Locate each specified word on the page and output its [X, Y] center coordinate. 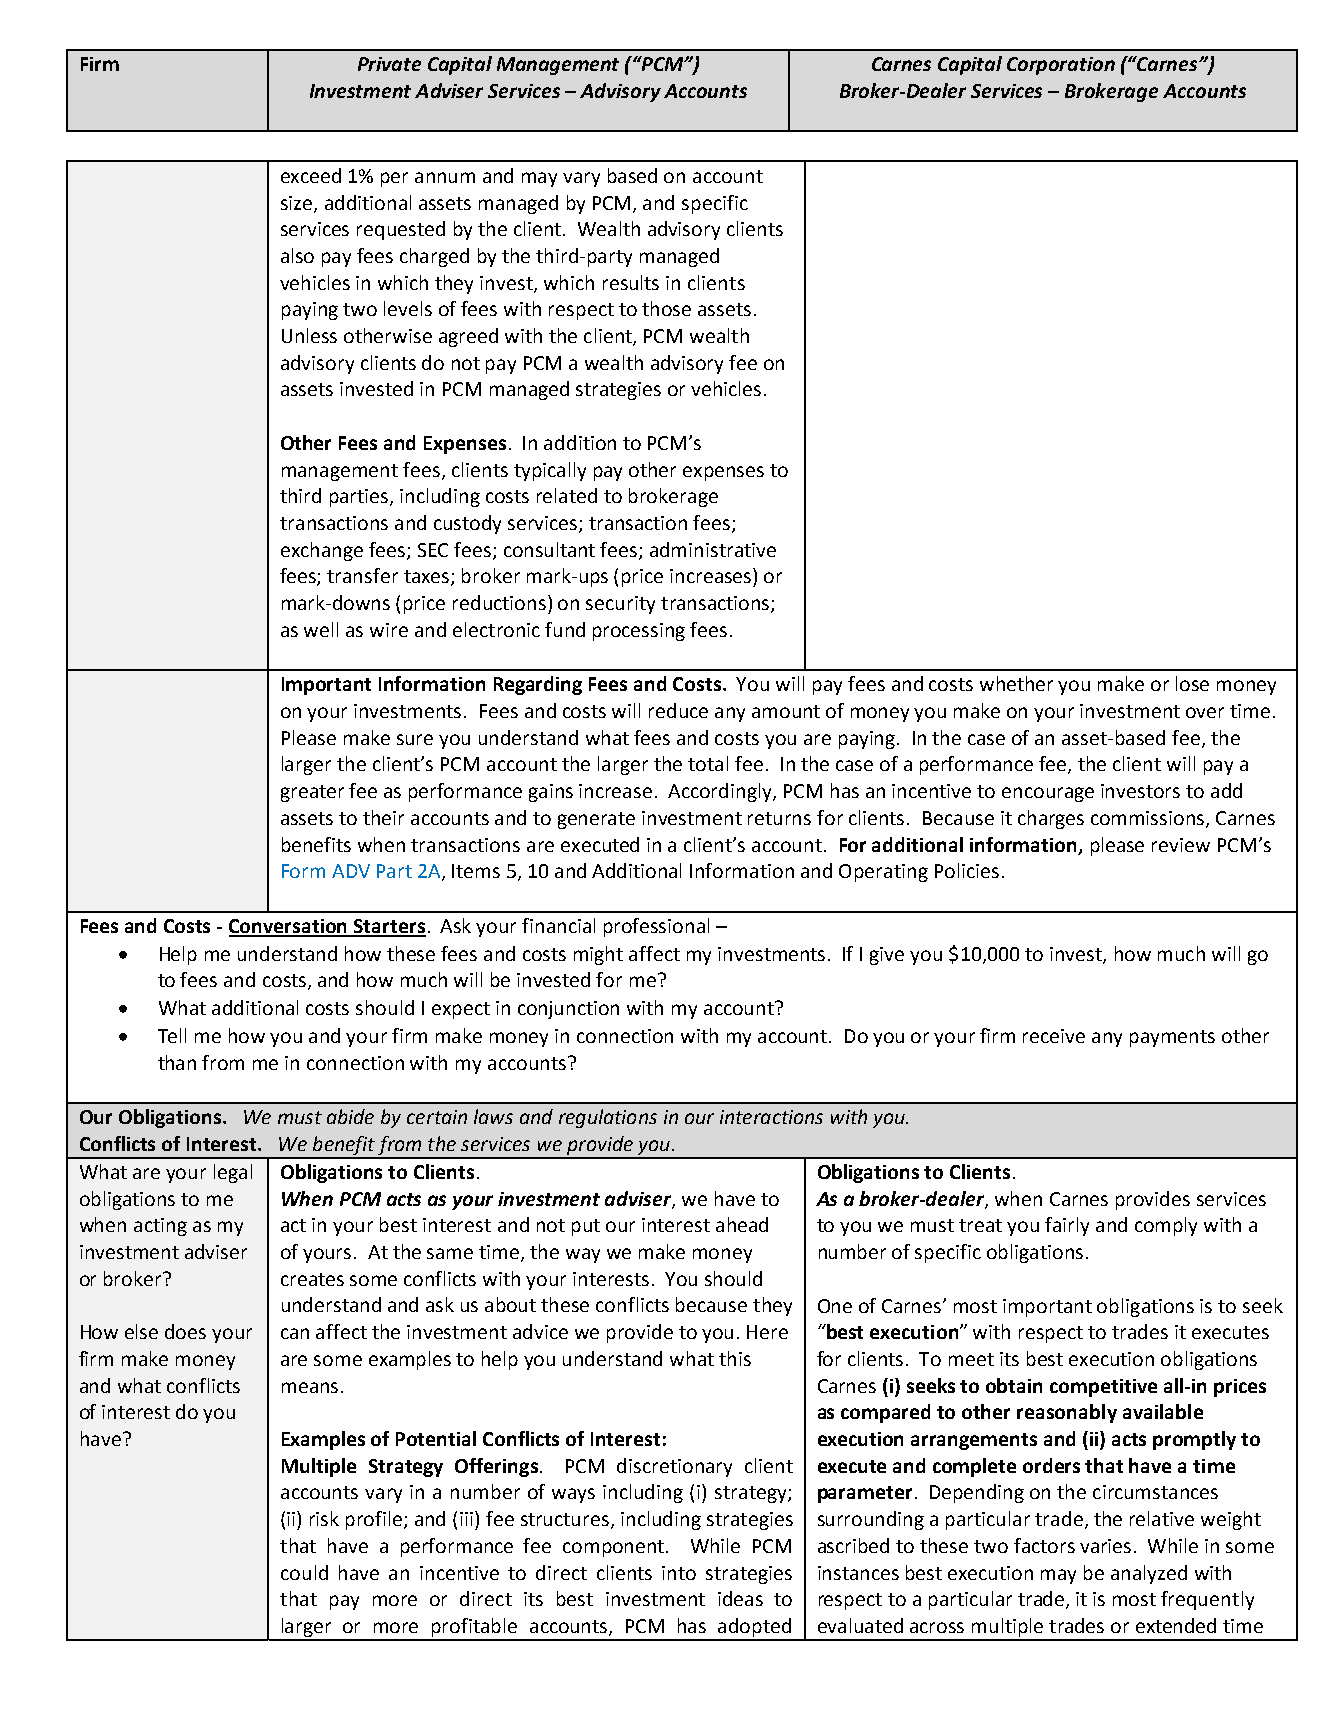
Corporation [1061, 66]
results [631, 282]
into [679, 1573]
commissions [1149, 819]
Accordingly [721, 792]
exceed [311, 175]
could [304, 1572]
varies [1105, 1546]
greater [312, 793]
